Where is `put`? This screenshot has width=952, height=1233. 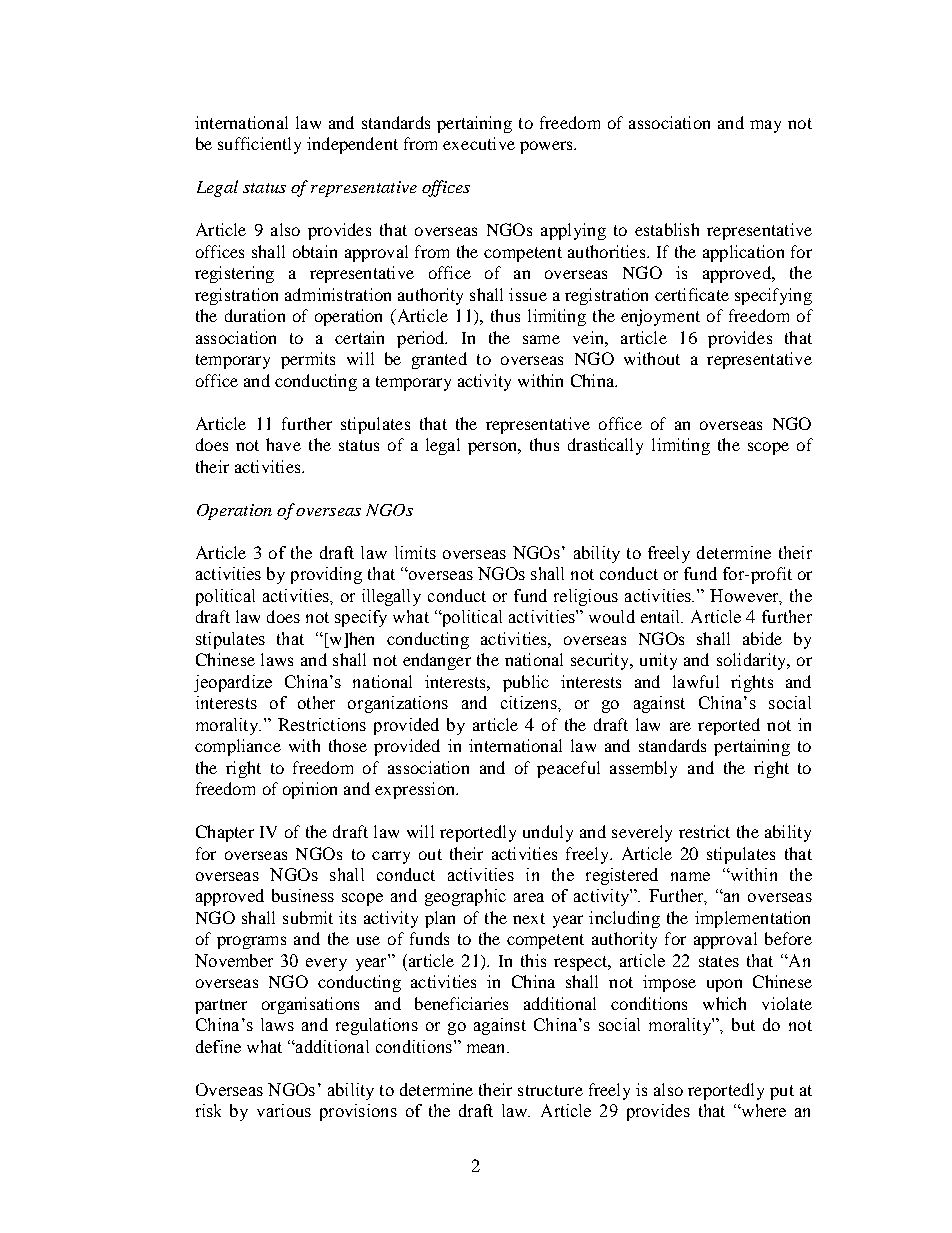
put is located at coordinates (782, 1092).
